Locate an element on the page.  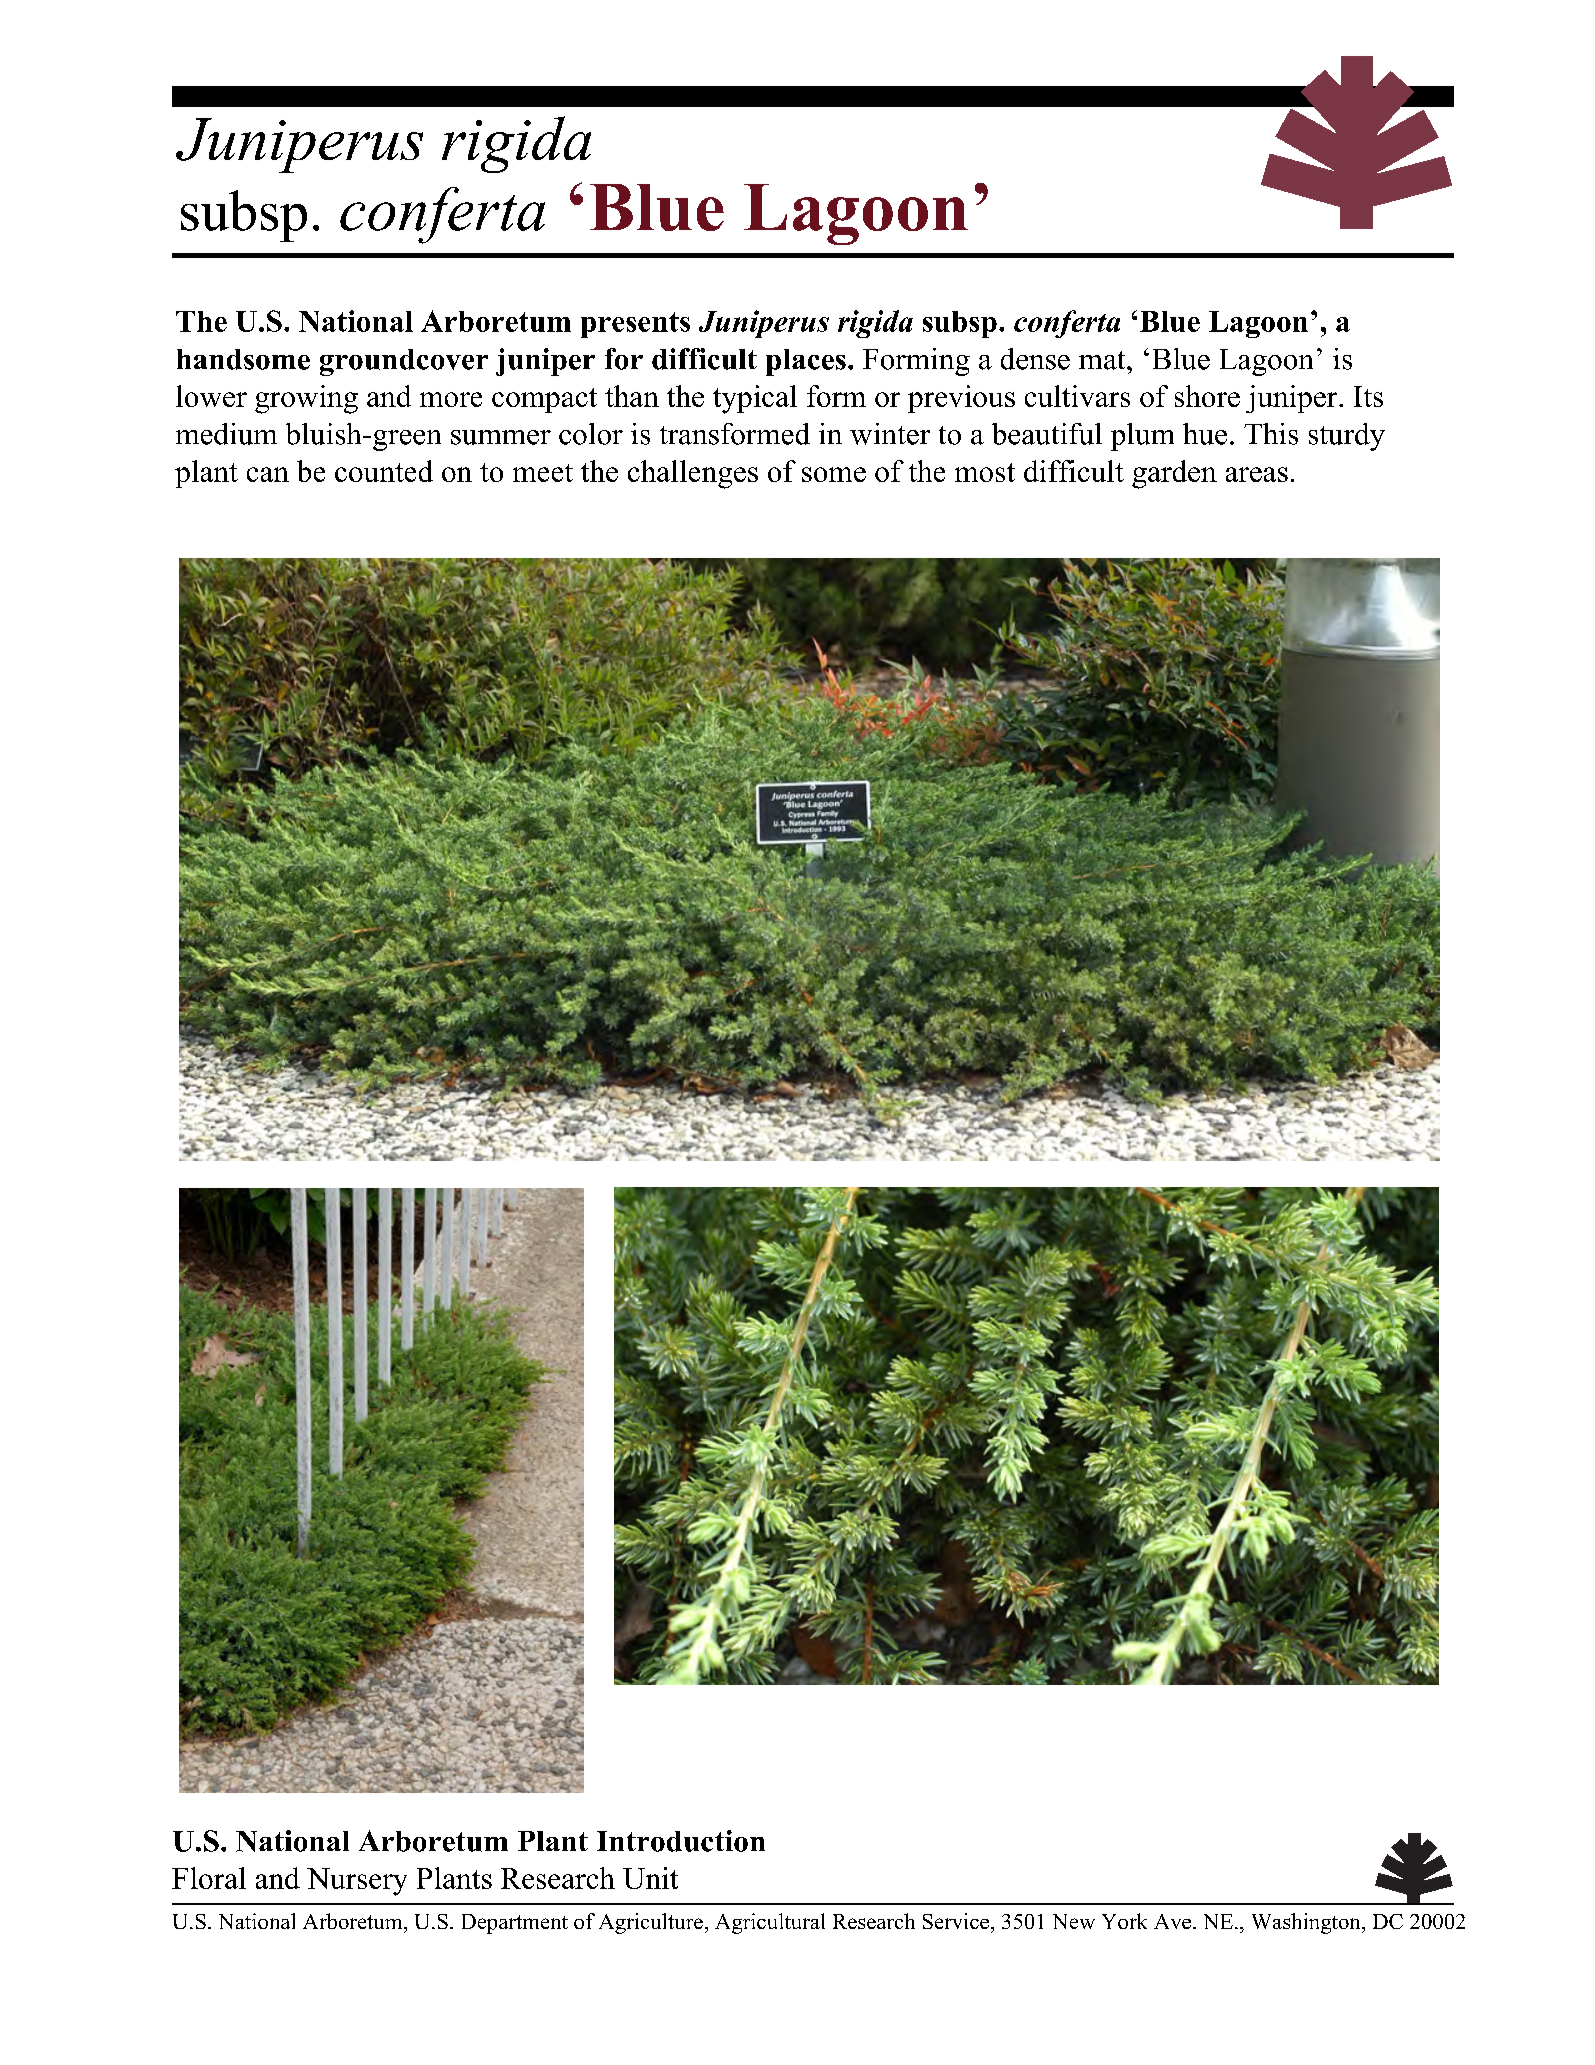
Agricultural is located at coordinates (770, 1923).
